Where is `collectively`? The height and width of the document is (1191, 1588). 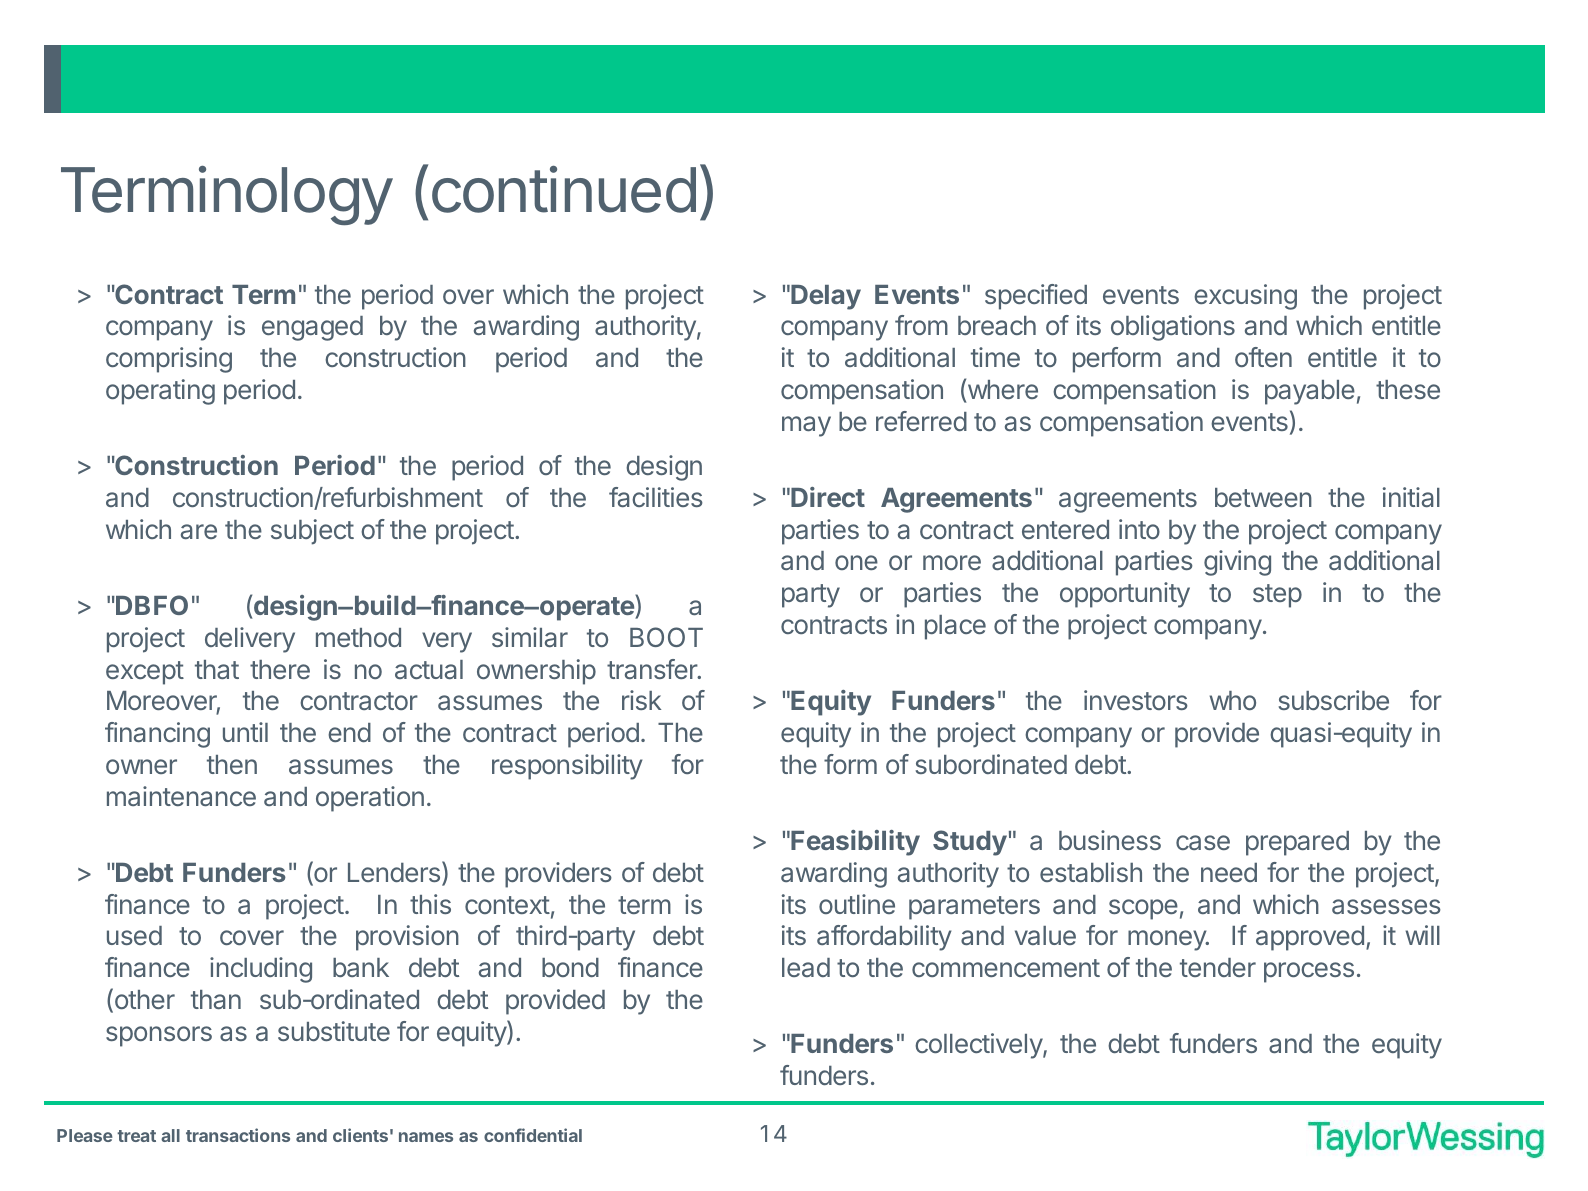 collectively is located at coordinates (979, 1046).
